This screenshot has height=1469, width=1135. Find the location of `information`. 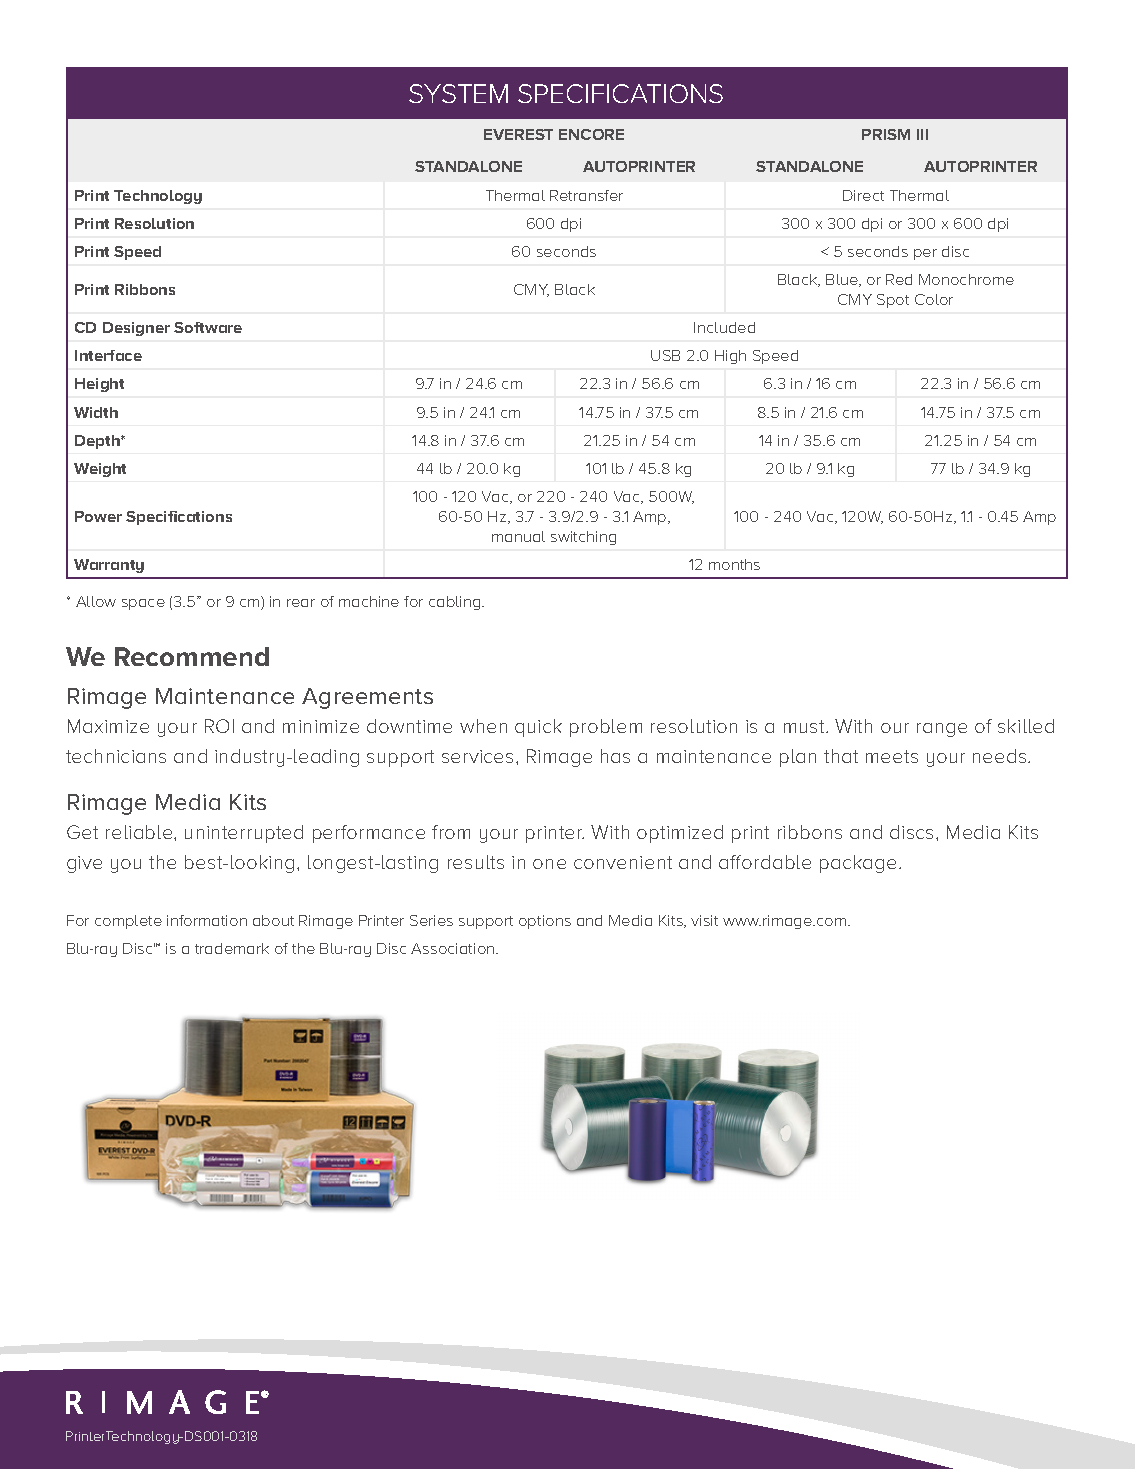

information is located at coordinates (207, 920).
